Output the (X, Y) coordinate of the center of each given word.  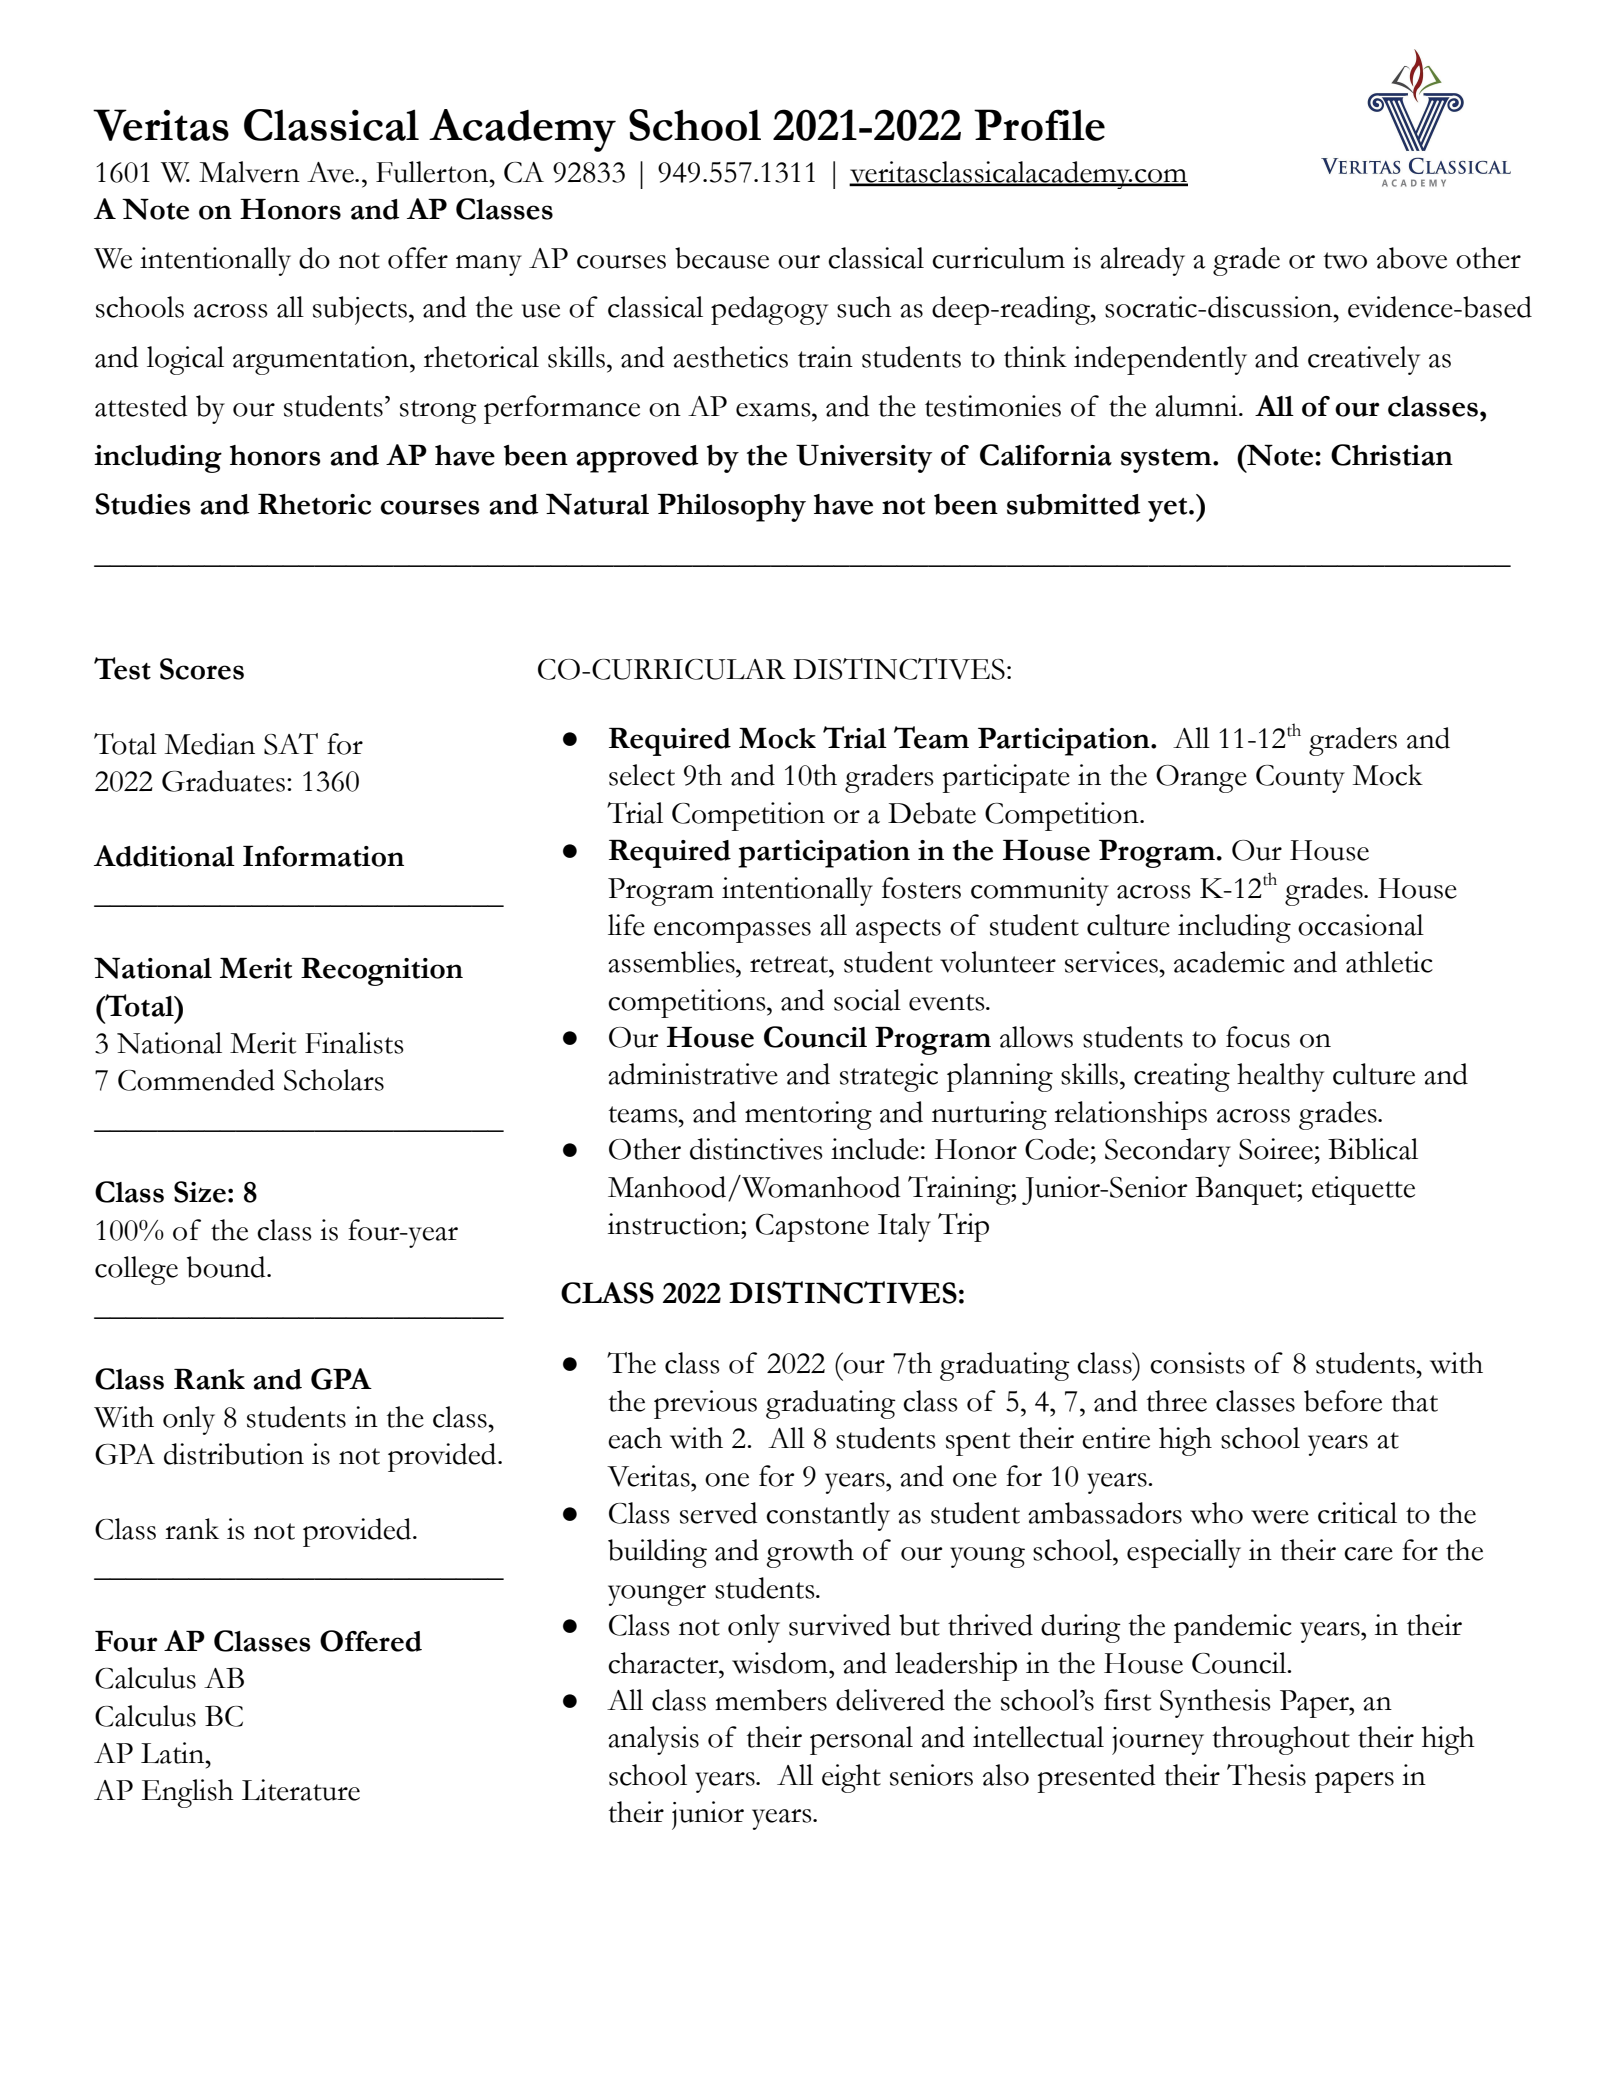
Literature (301, 1790)
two (1345, 260)
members (771, 1700)
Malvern (249, 172)
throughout (1281, 1740)
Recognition (382, 972)
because (722, 258)
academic (1229, 962)
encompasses (732, 932)
